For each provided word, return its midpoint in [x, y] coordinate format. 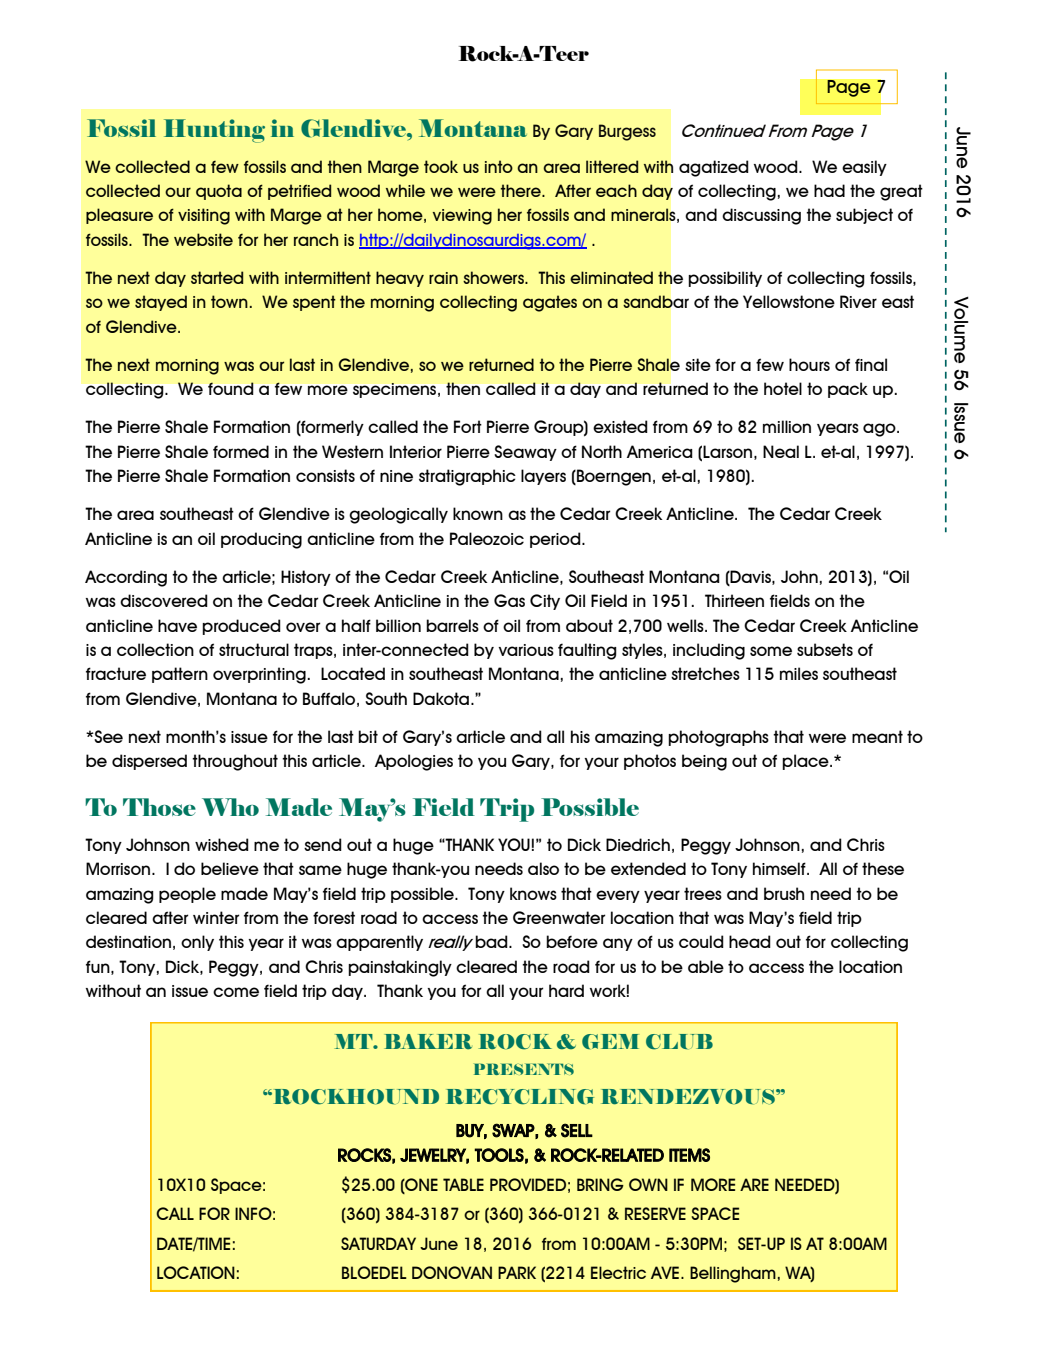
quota [219, 192]
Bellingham [733, 1274]
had [829, 190]
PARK [517, 1272]
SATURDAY [378, 1243]
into [499, 166]
